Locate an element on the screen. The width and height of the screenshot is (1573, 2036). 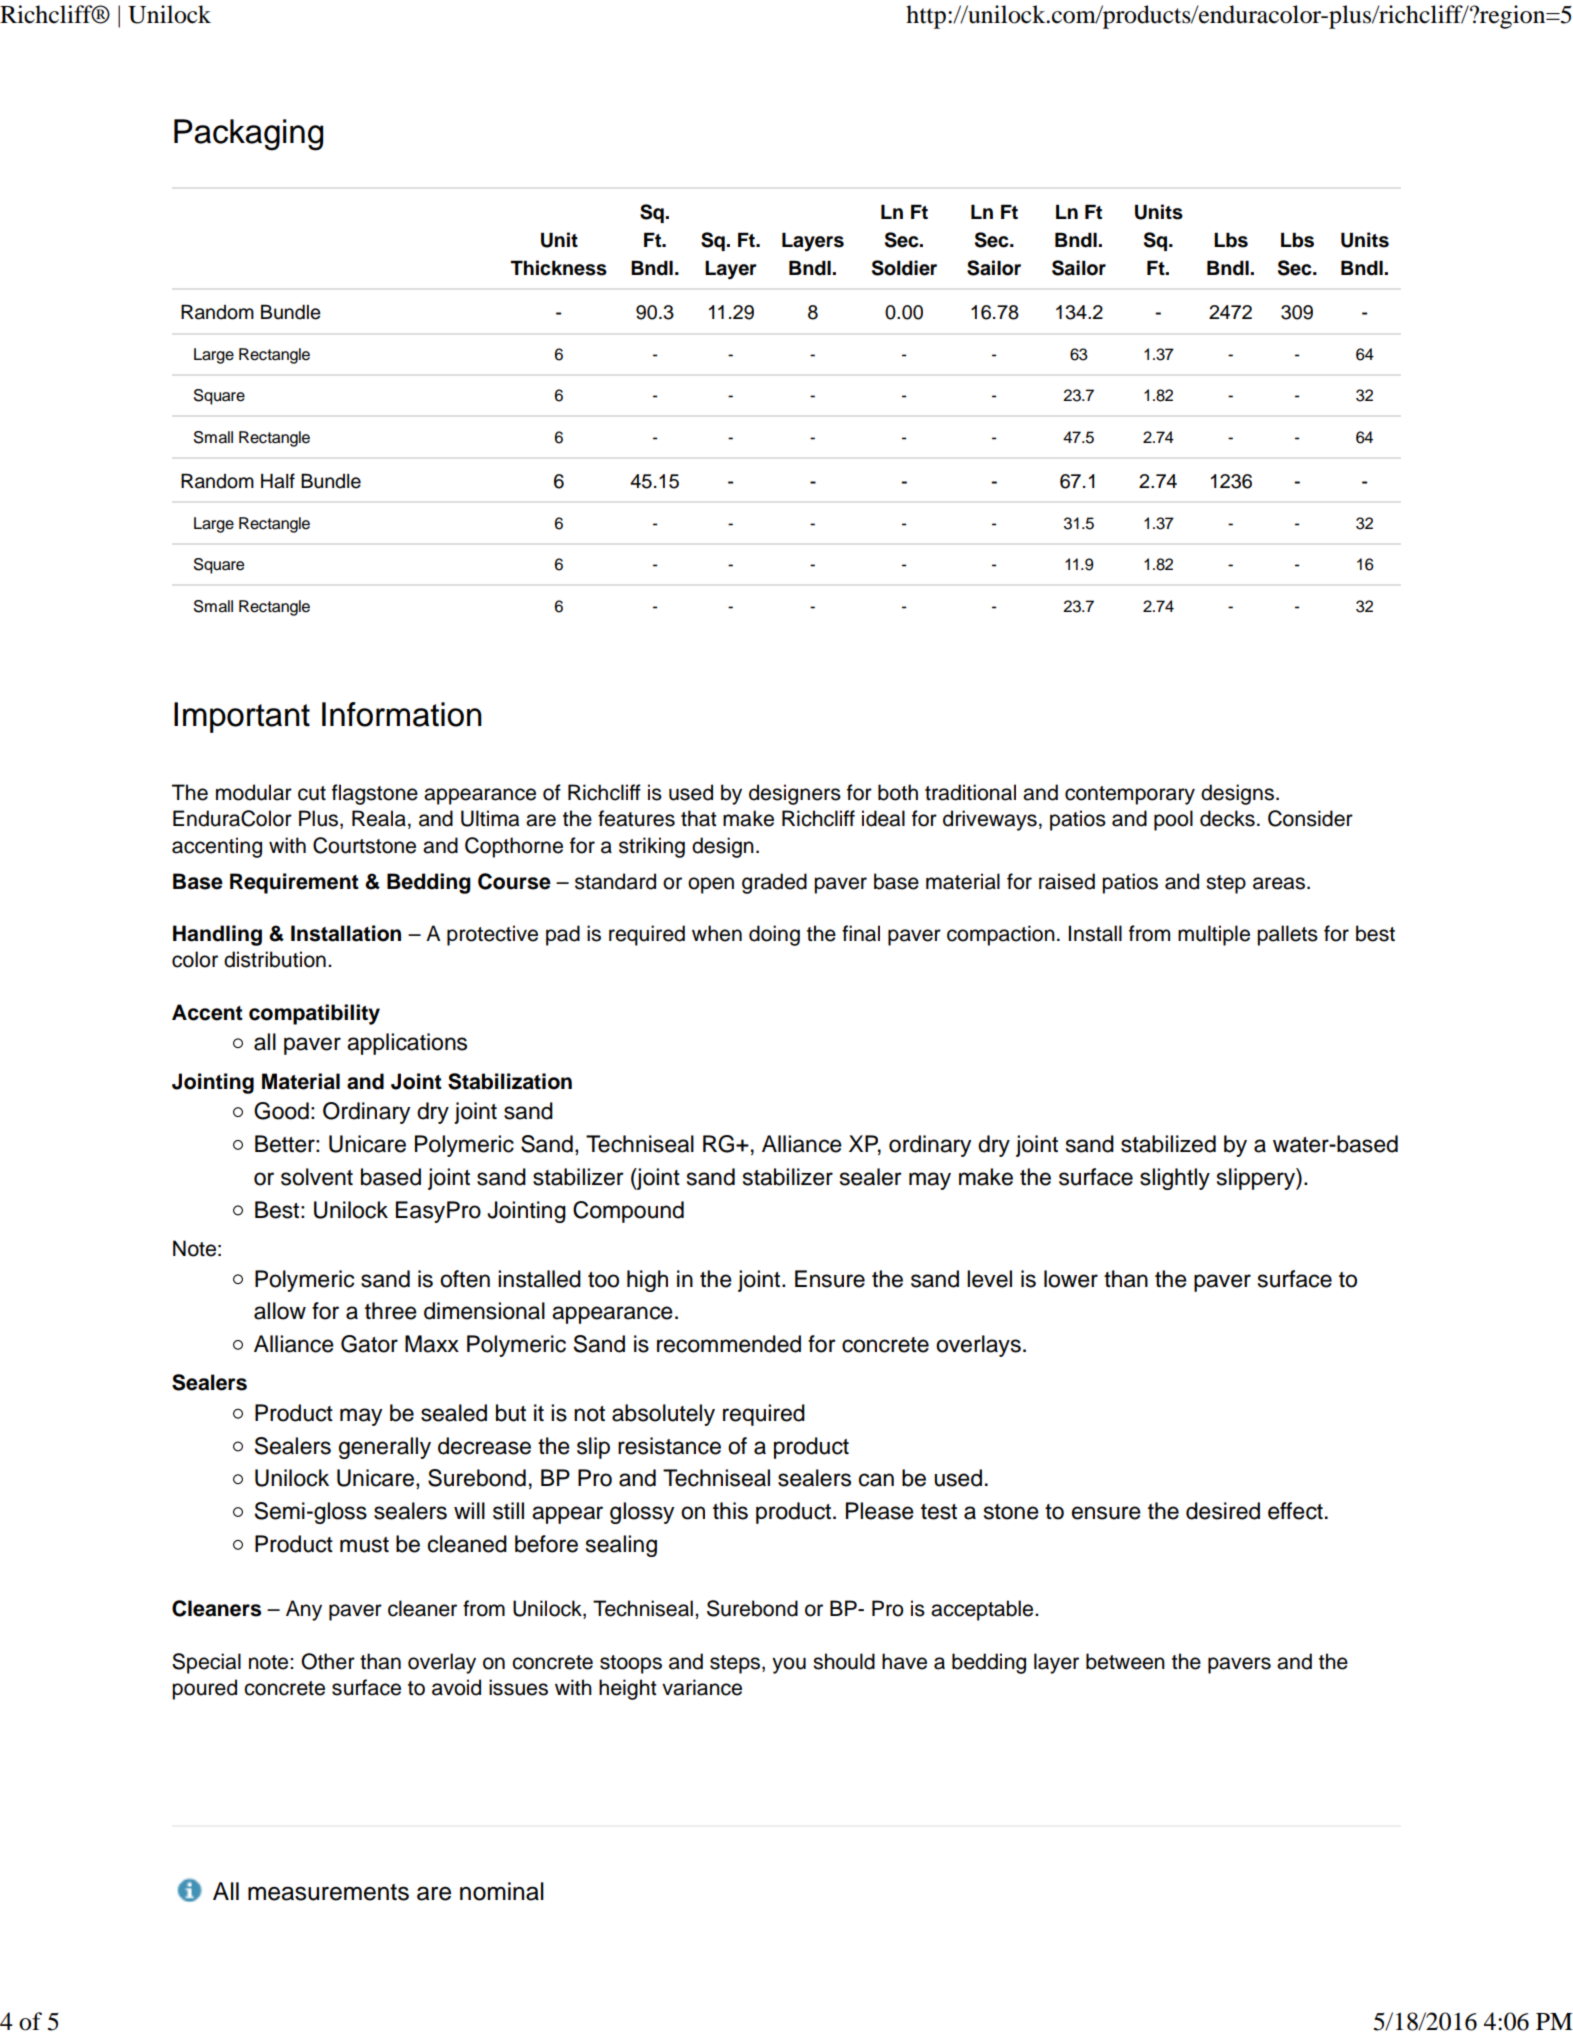
compatibility is located at coordinates (314, 1014).
